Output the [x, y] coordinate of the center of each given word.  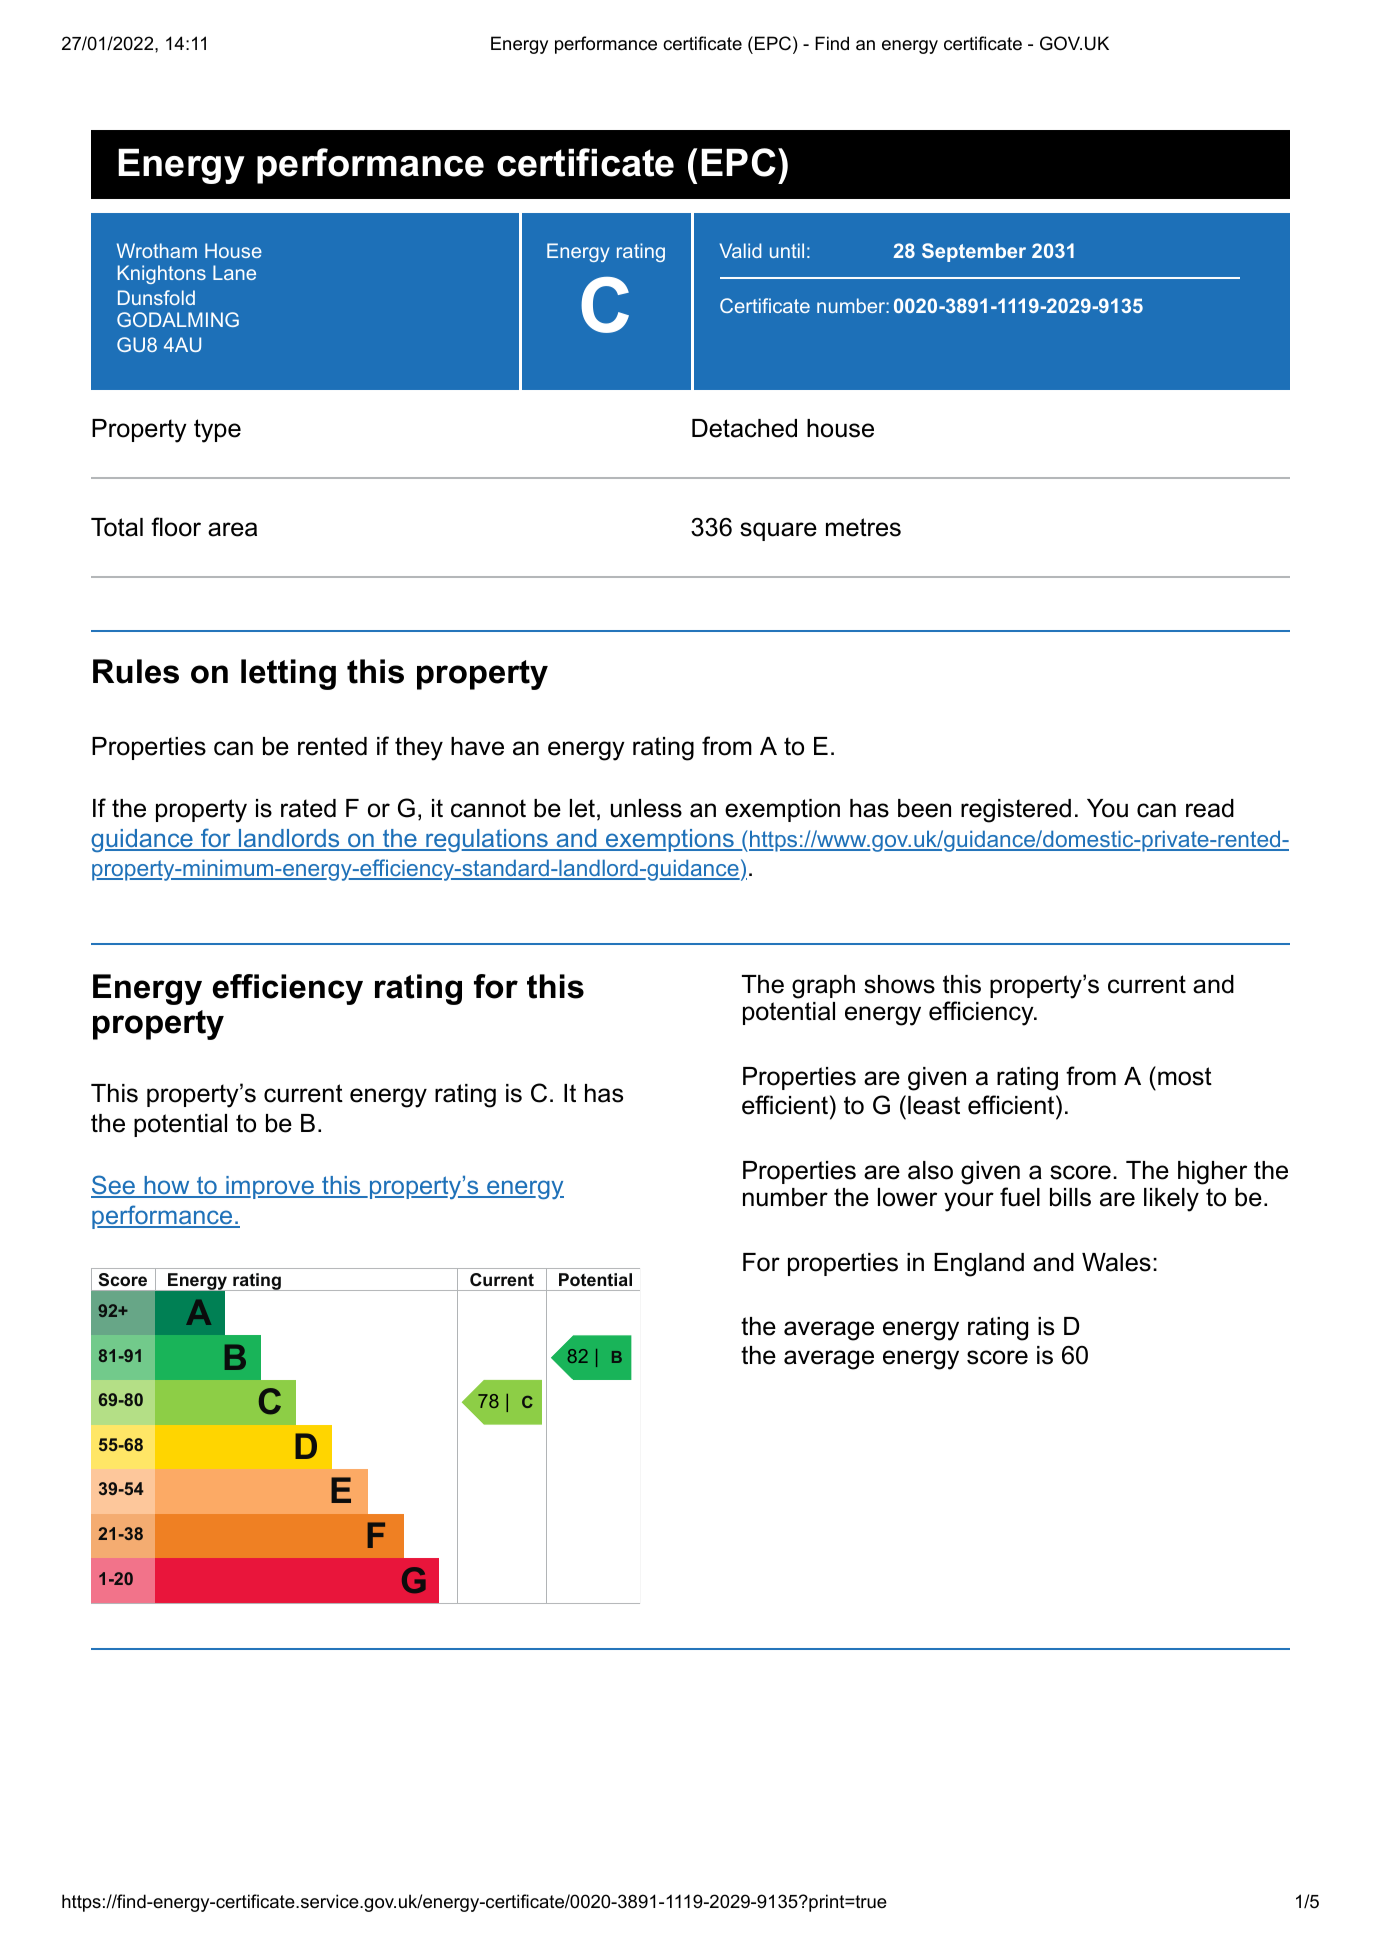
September [974, 252]
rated [308, 808]
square [778, 531]
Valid [740, 250]
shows [899, 984]
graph [823, 987]
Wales [1116, 1262]
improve [270, 1187]
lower [907, 1197]
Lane [234, 272]
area [232, 529]
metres [863, 527]
